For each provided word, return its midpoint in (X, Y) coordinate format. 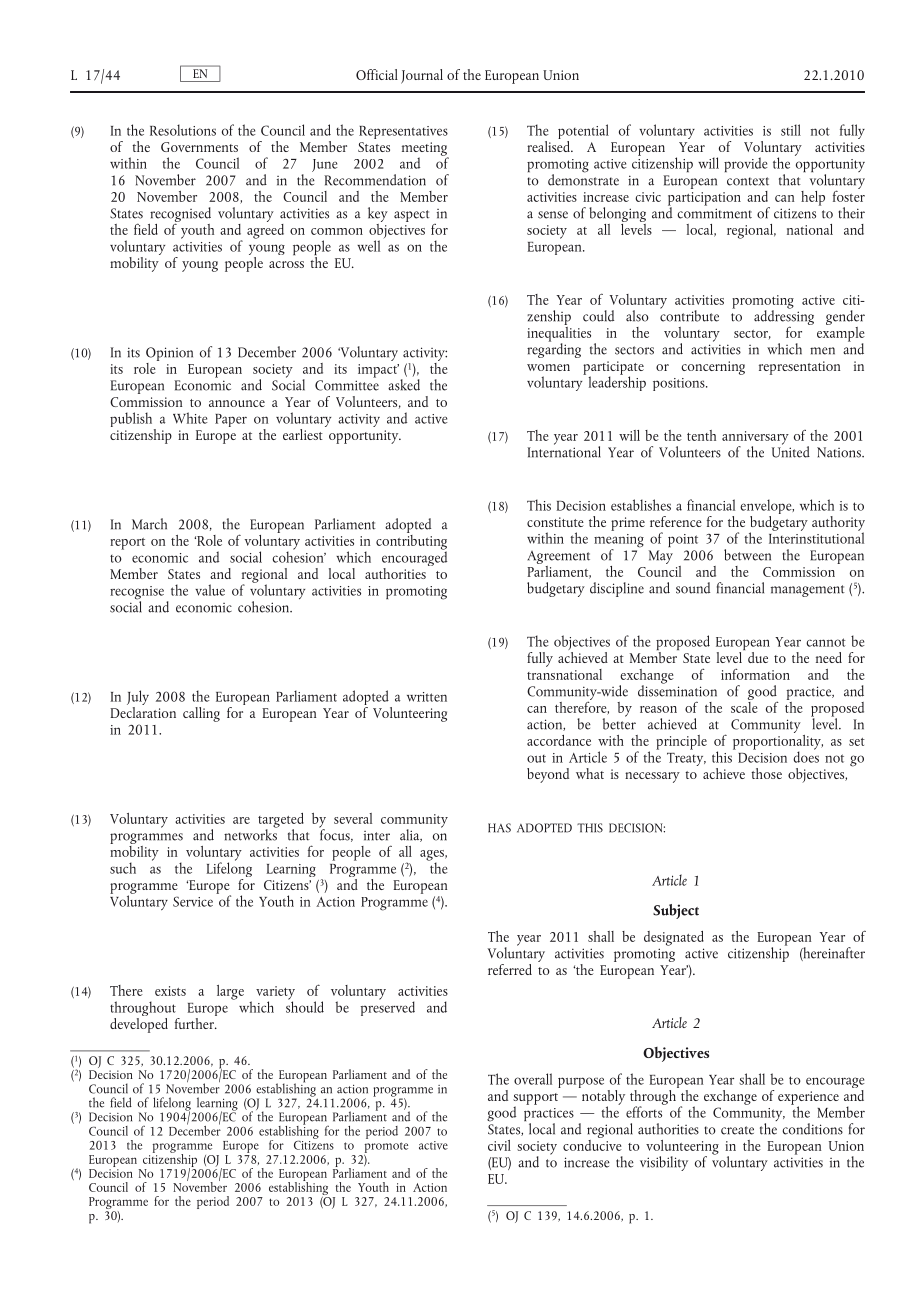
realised (549, 145)
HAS (499, 828)
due (758, 657)
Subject (676, 911)
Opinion (169, 354)
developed (139, 1024)
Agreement (558, 557)
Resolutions (183, 130)
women (548, 367)
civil (499, 1145)
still (791, 130)
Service (193, 901)
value (210, 590)
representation (799, 368)
